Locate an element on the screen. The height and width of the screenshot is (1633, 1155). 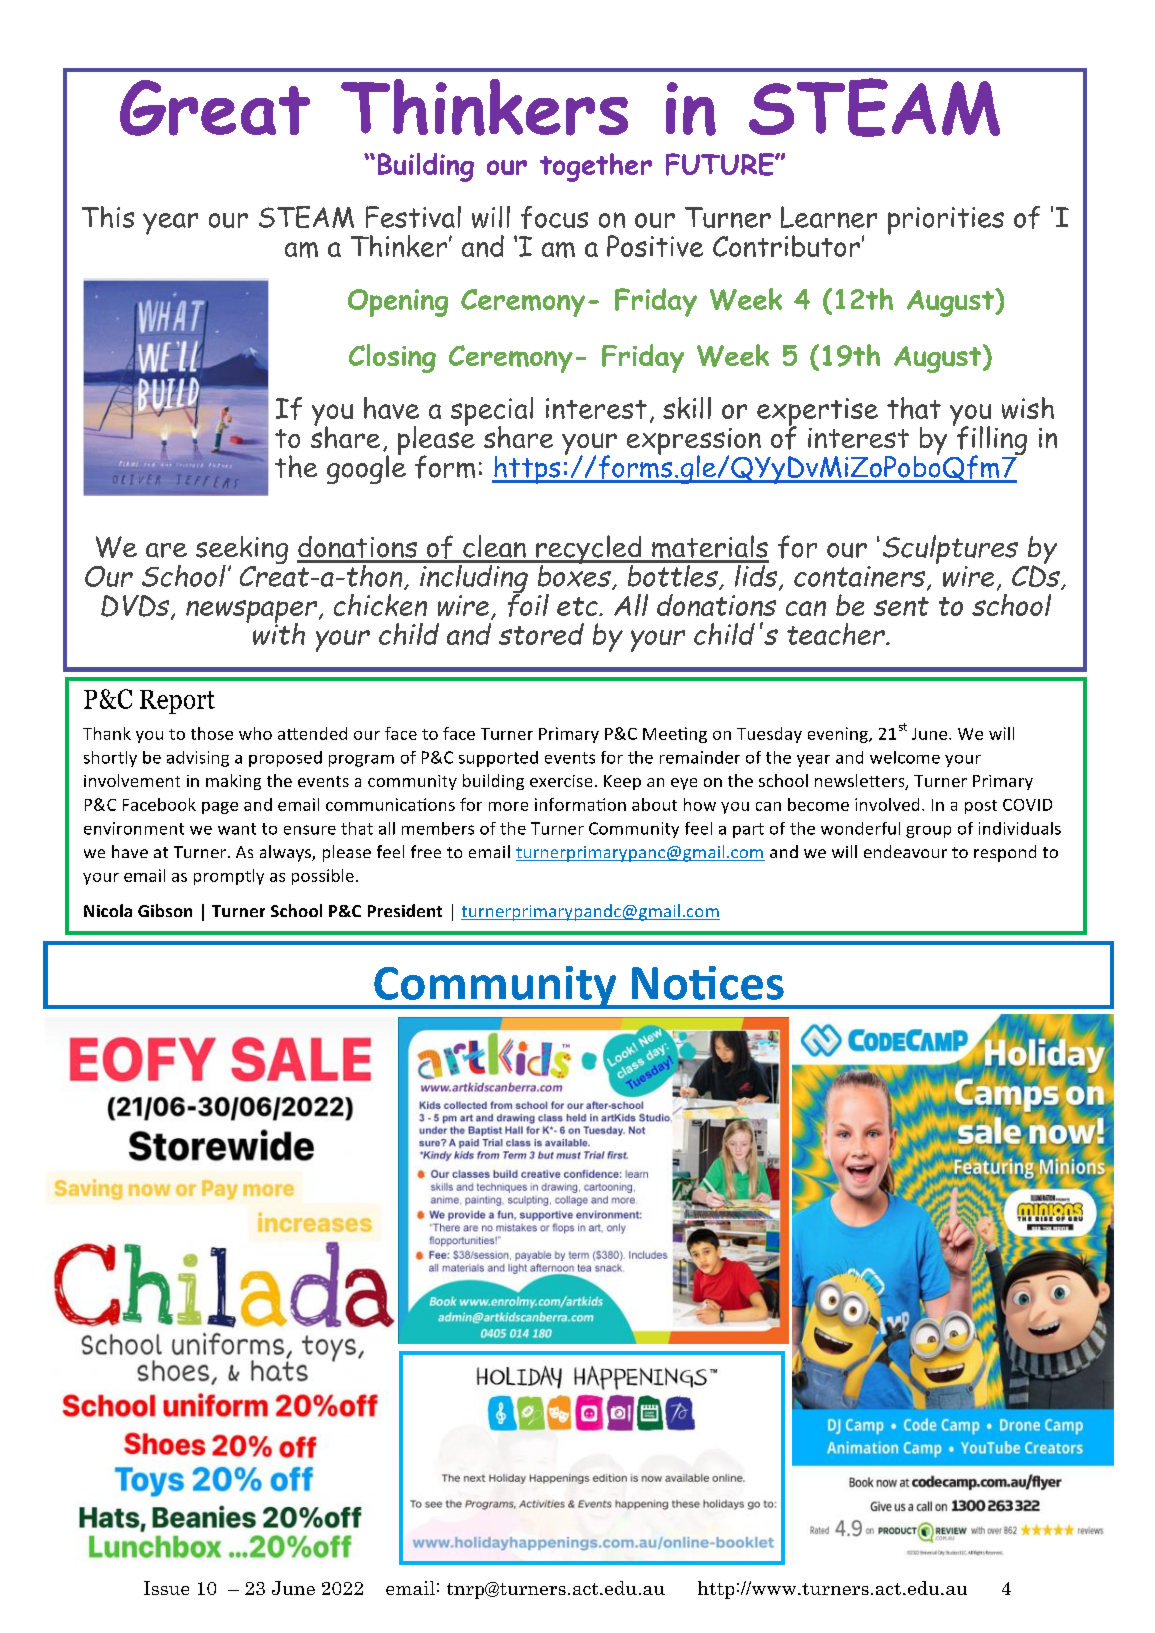
together is located at coordinates (596, 167).
